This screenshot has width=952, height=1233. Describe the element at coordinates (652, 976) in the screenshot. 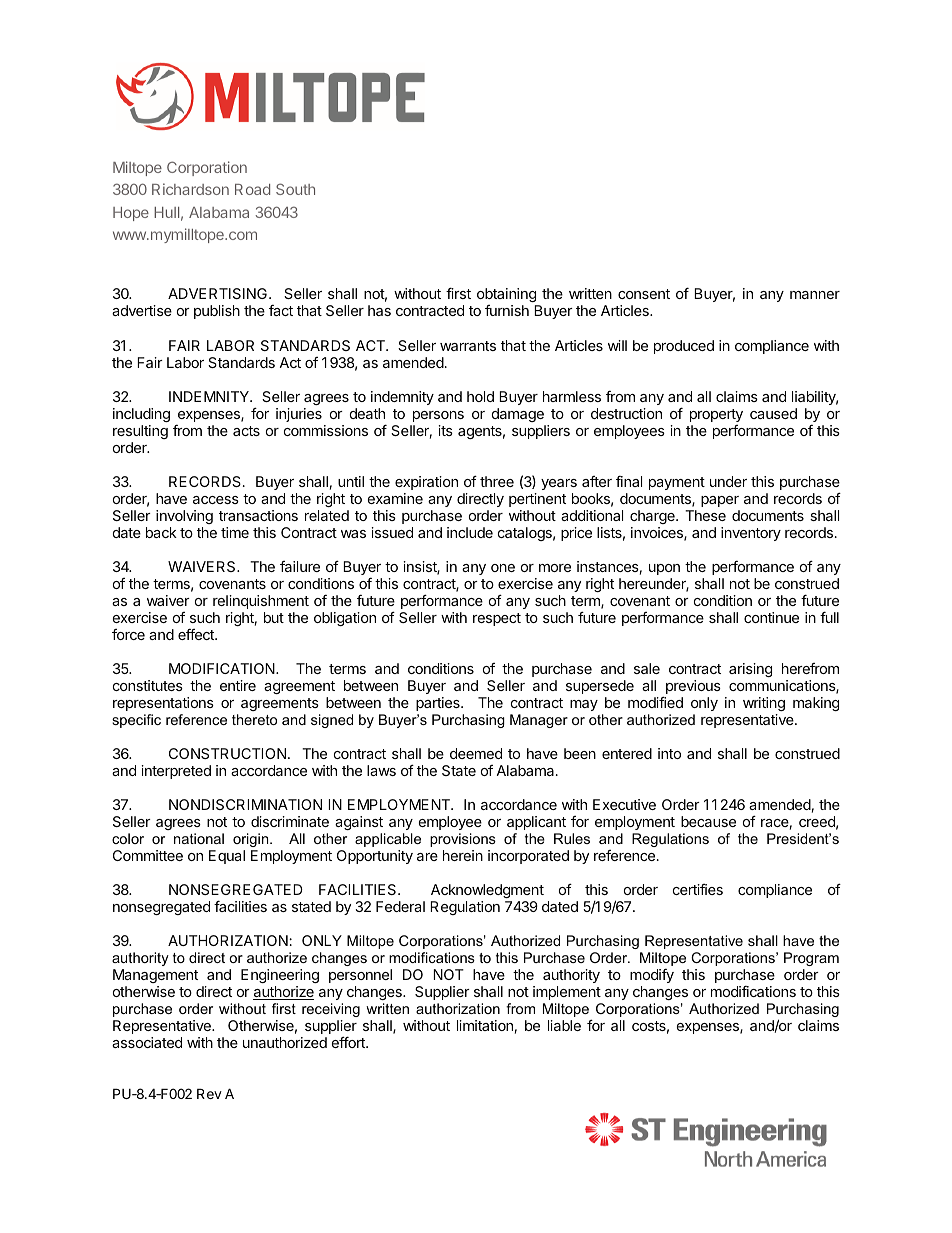

I see `modify` at that location.
